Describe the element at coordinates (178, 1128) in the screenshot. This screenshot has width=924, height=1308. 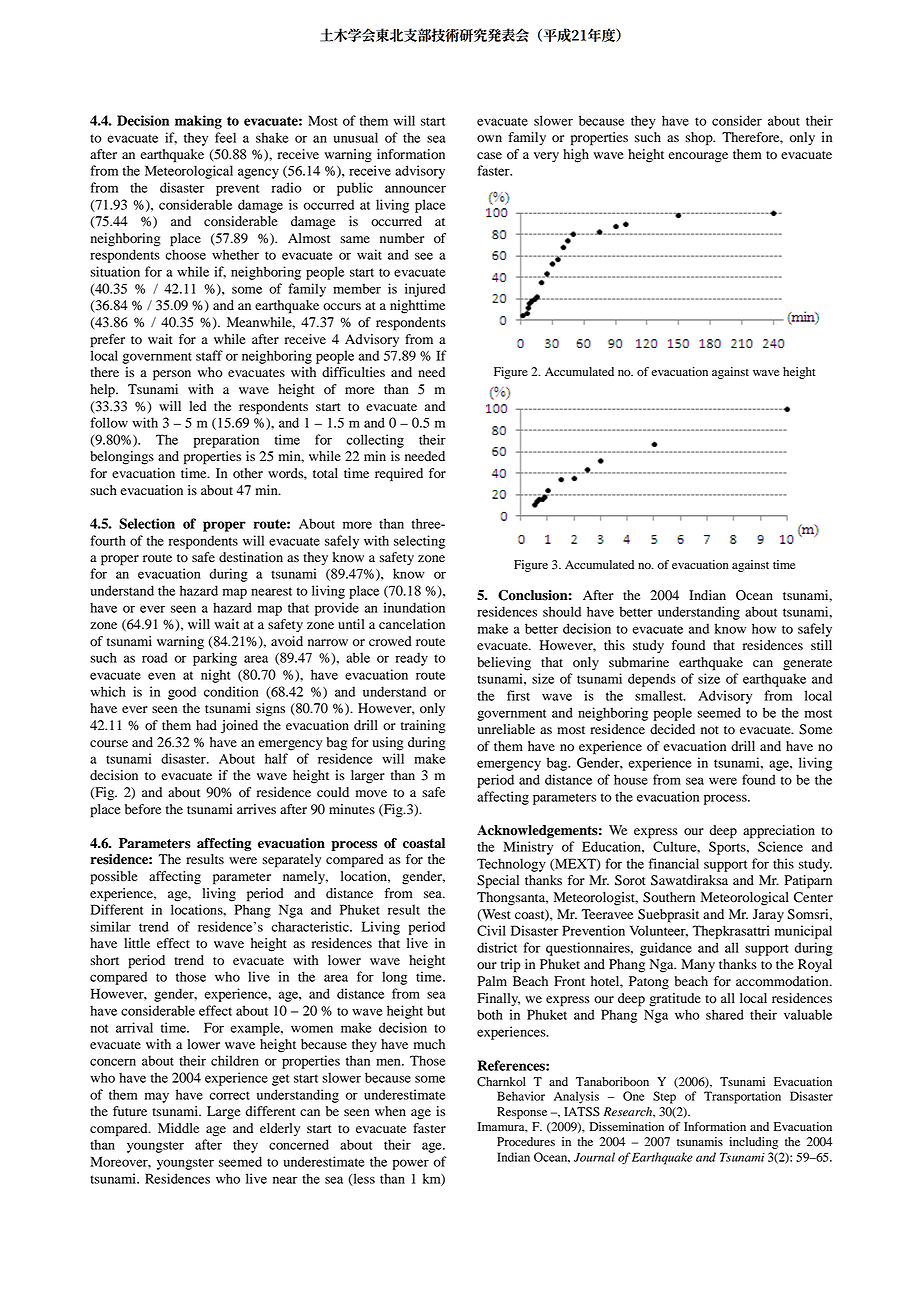
I see `Middle` at that location.
